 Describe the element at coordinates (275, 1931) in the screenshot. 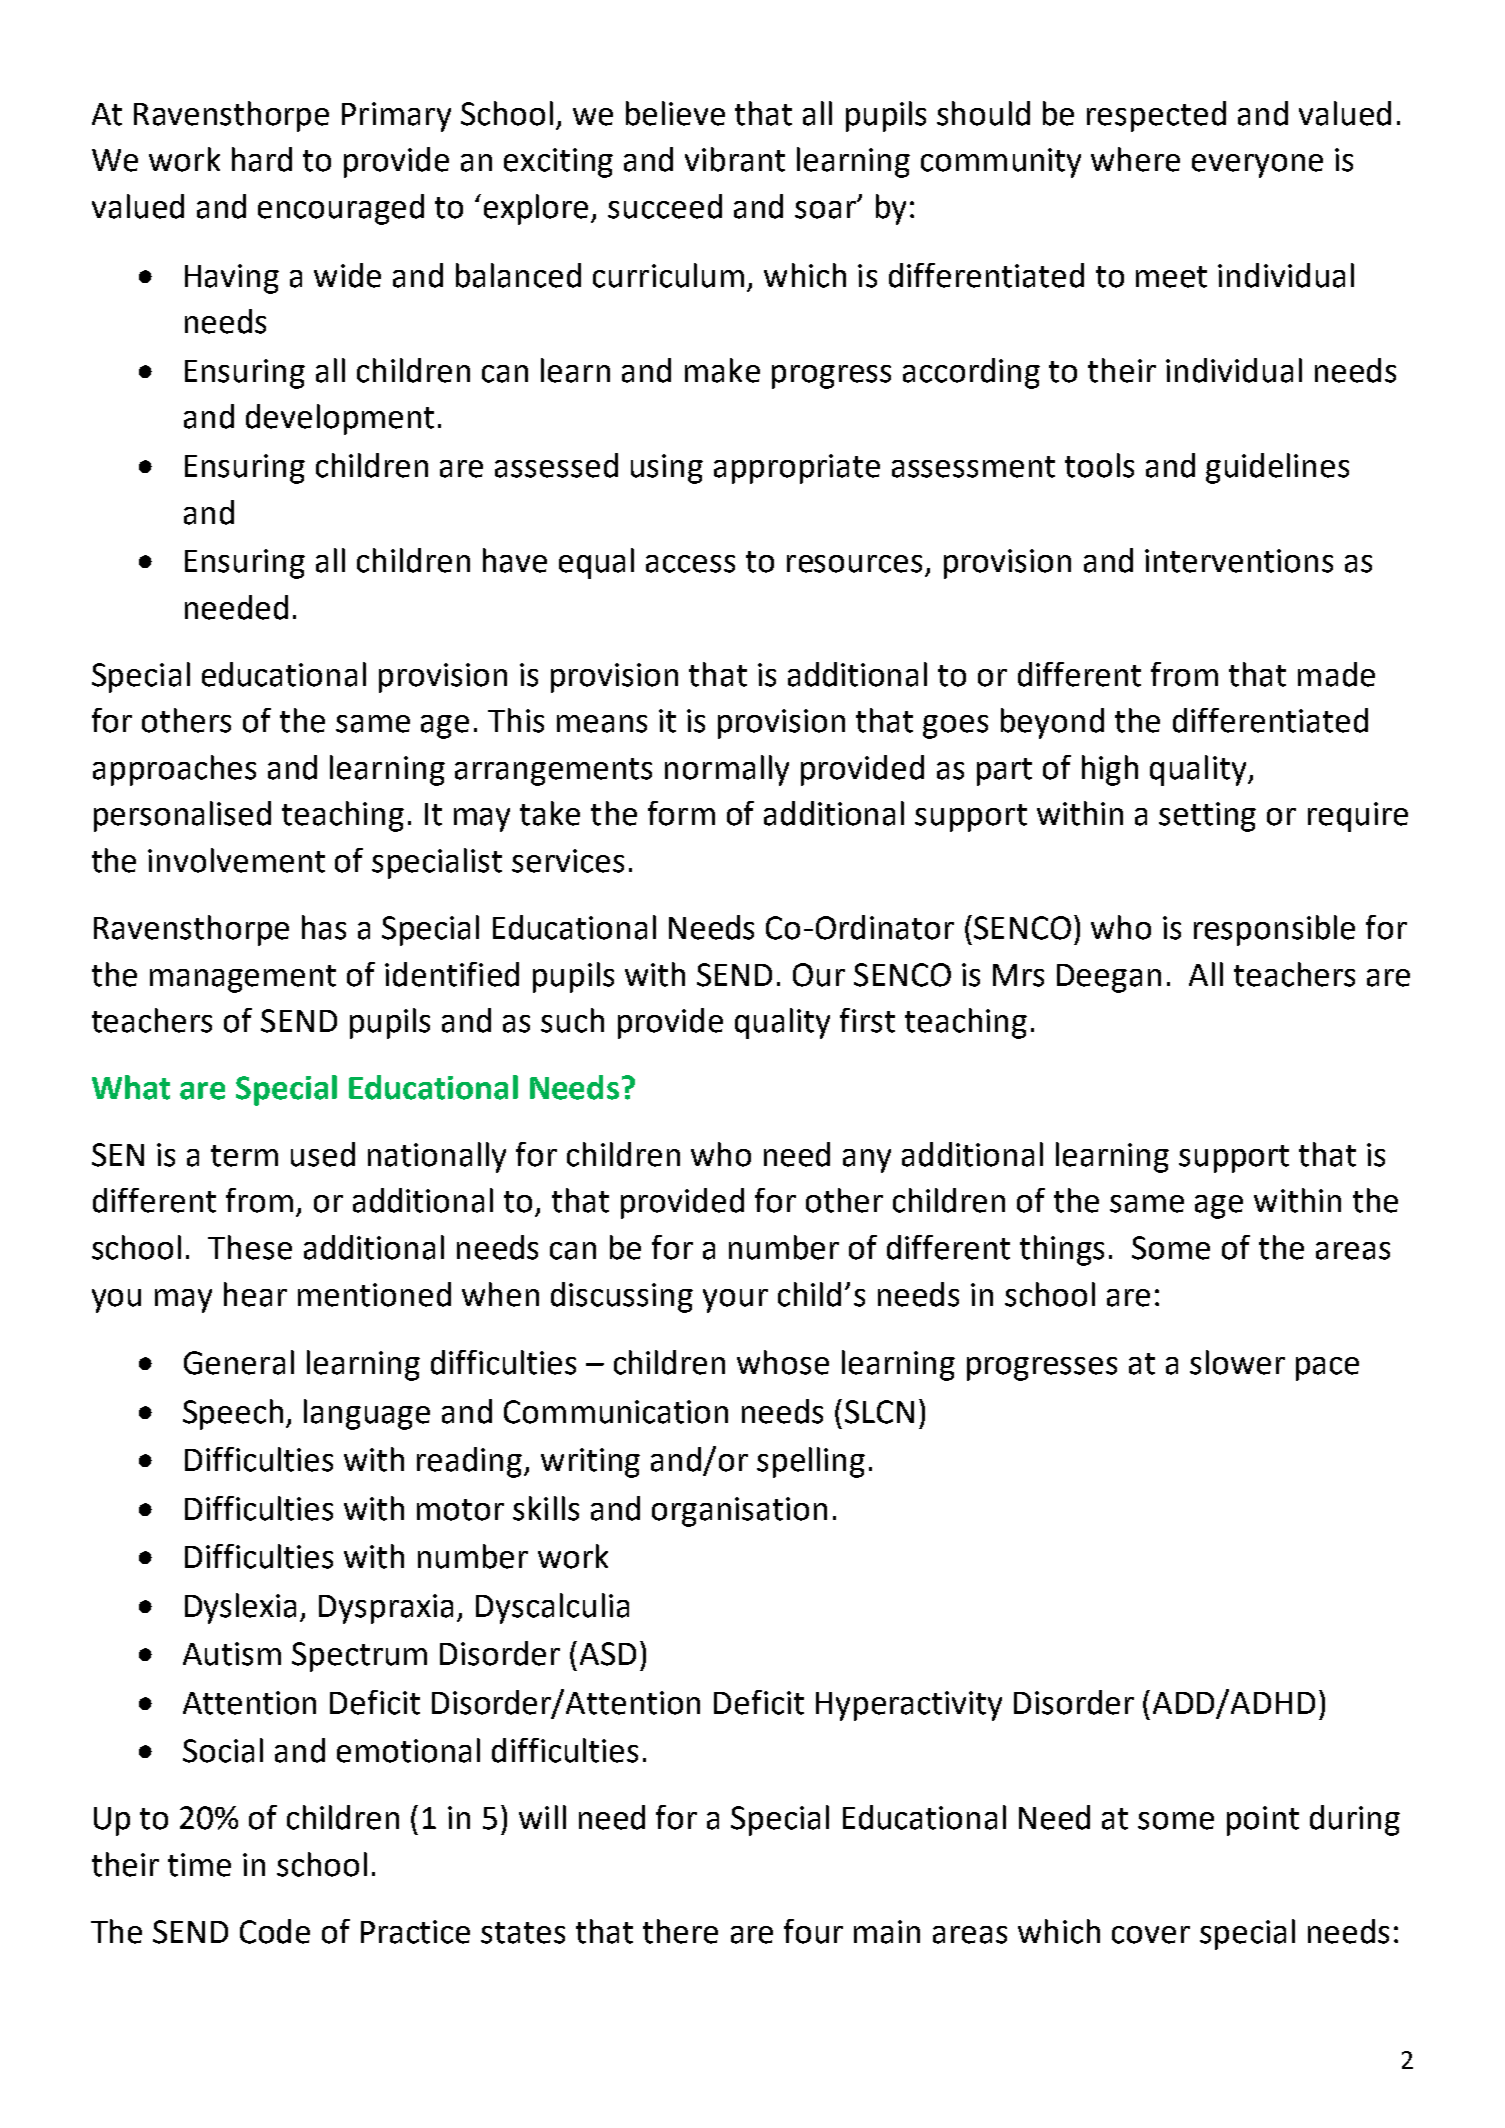

I see `Code` at that location.
